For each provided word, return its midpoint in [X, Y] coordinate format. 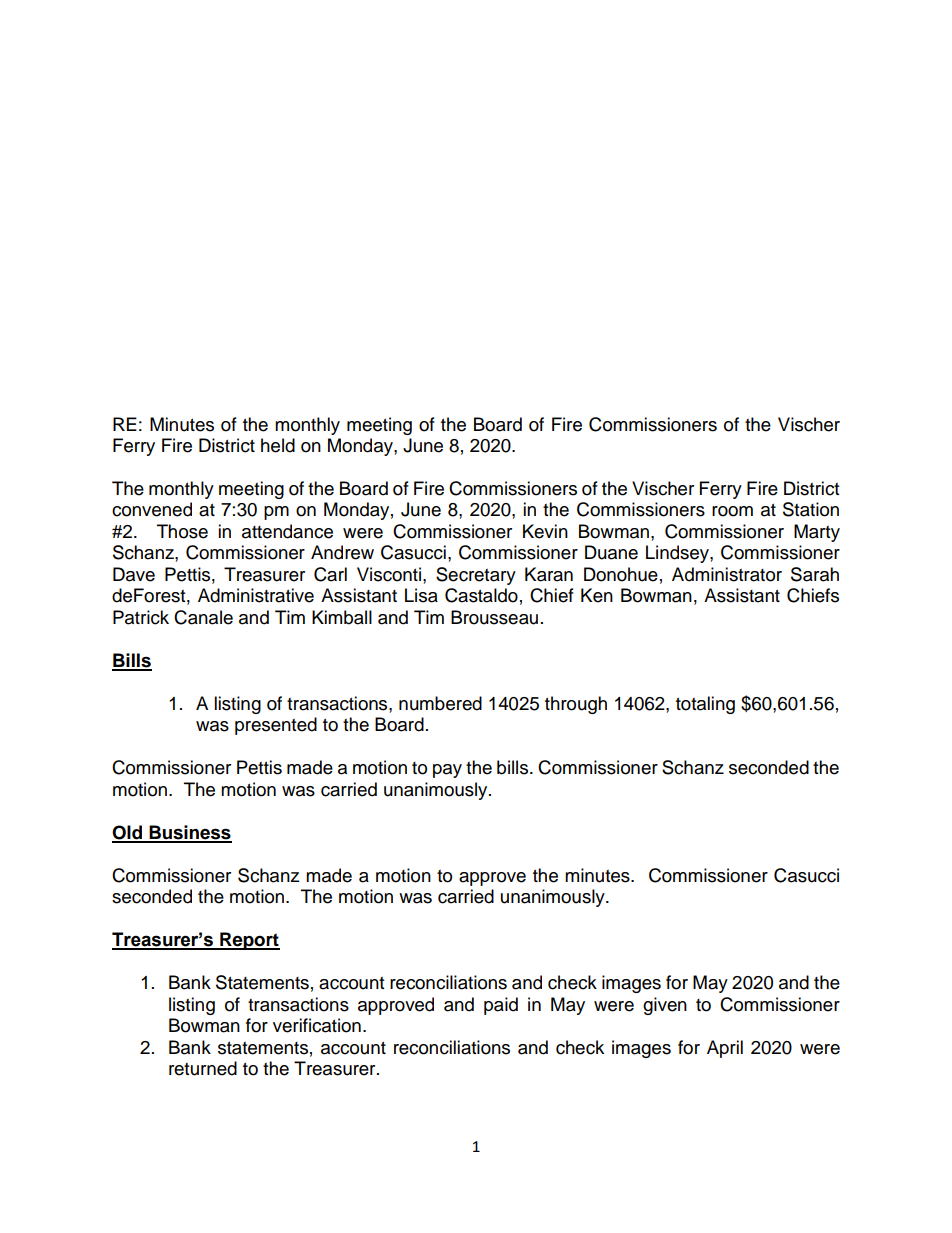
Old [128, 833]
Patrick [141, 617]
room [732, 511]
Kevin [545, 531]
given [665, 1006]
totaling [705, 705]
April [725, 1049]
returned [203, 1068]
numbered [440, 703]
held [278, 445]
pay [447, 771]
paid [501, 1006]
